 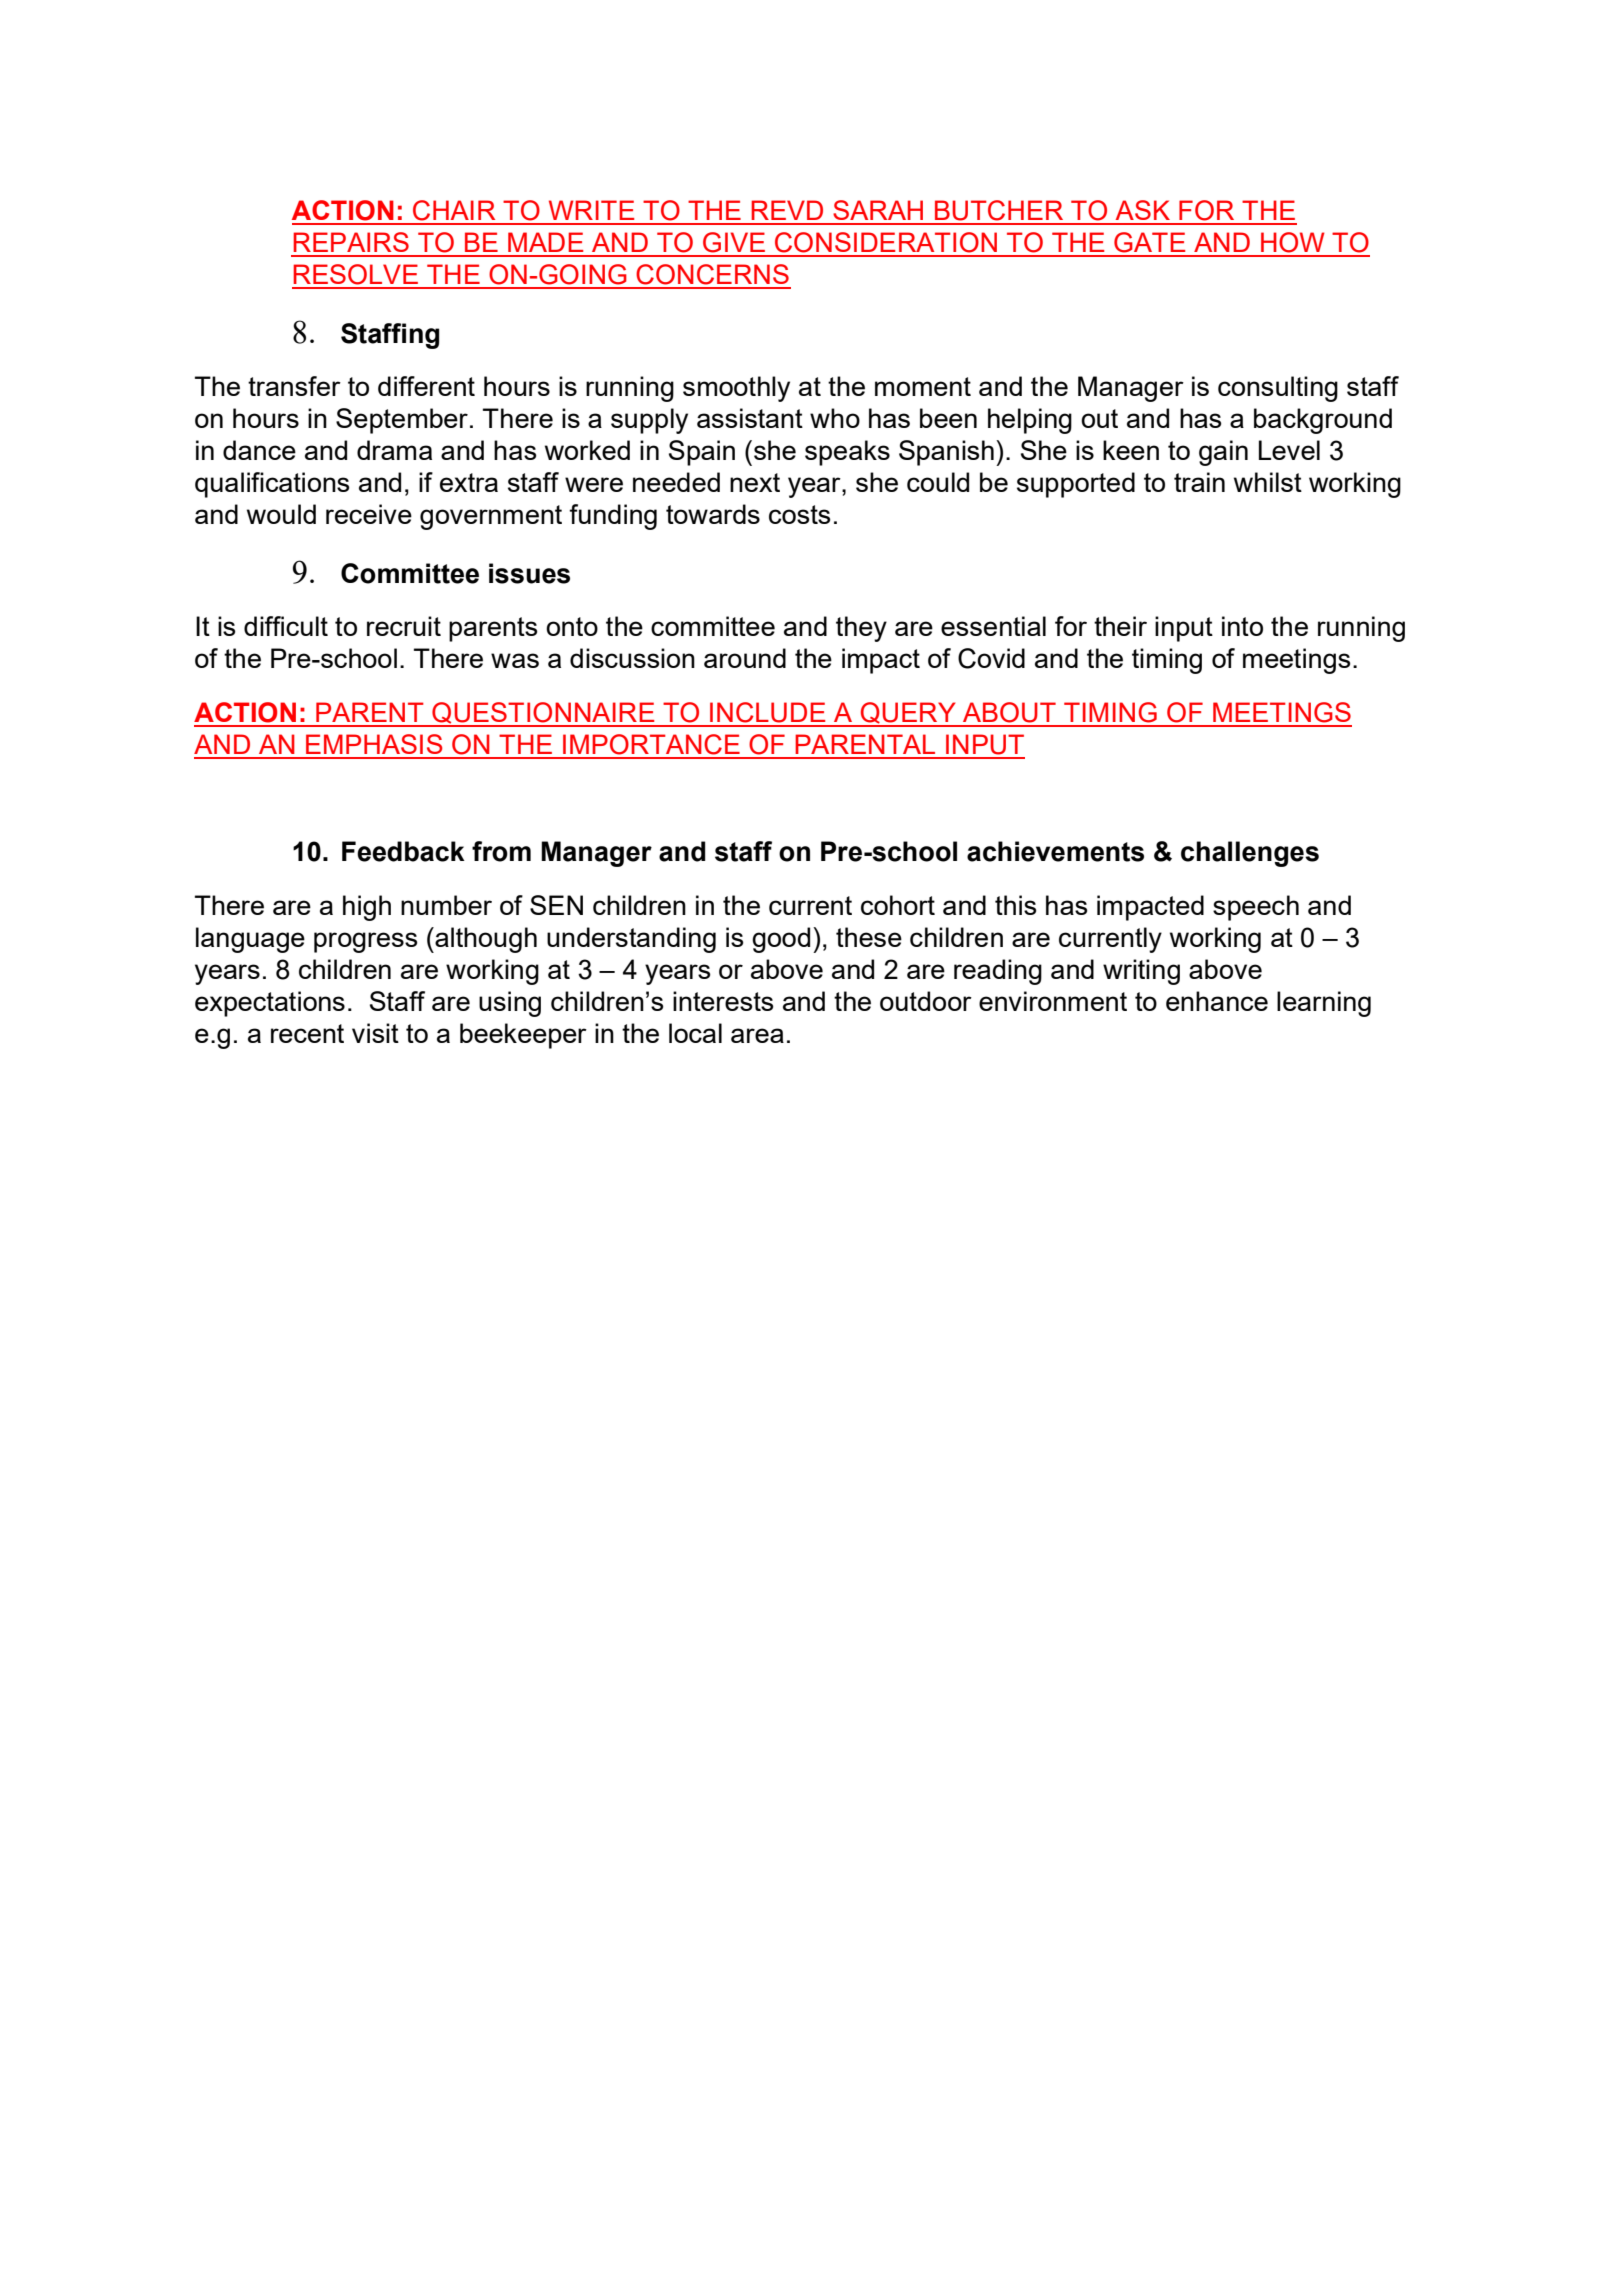 I want to click on into, so click(x=1242, y=626).
